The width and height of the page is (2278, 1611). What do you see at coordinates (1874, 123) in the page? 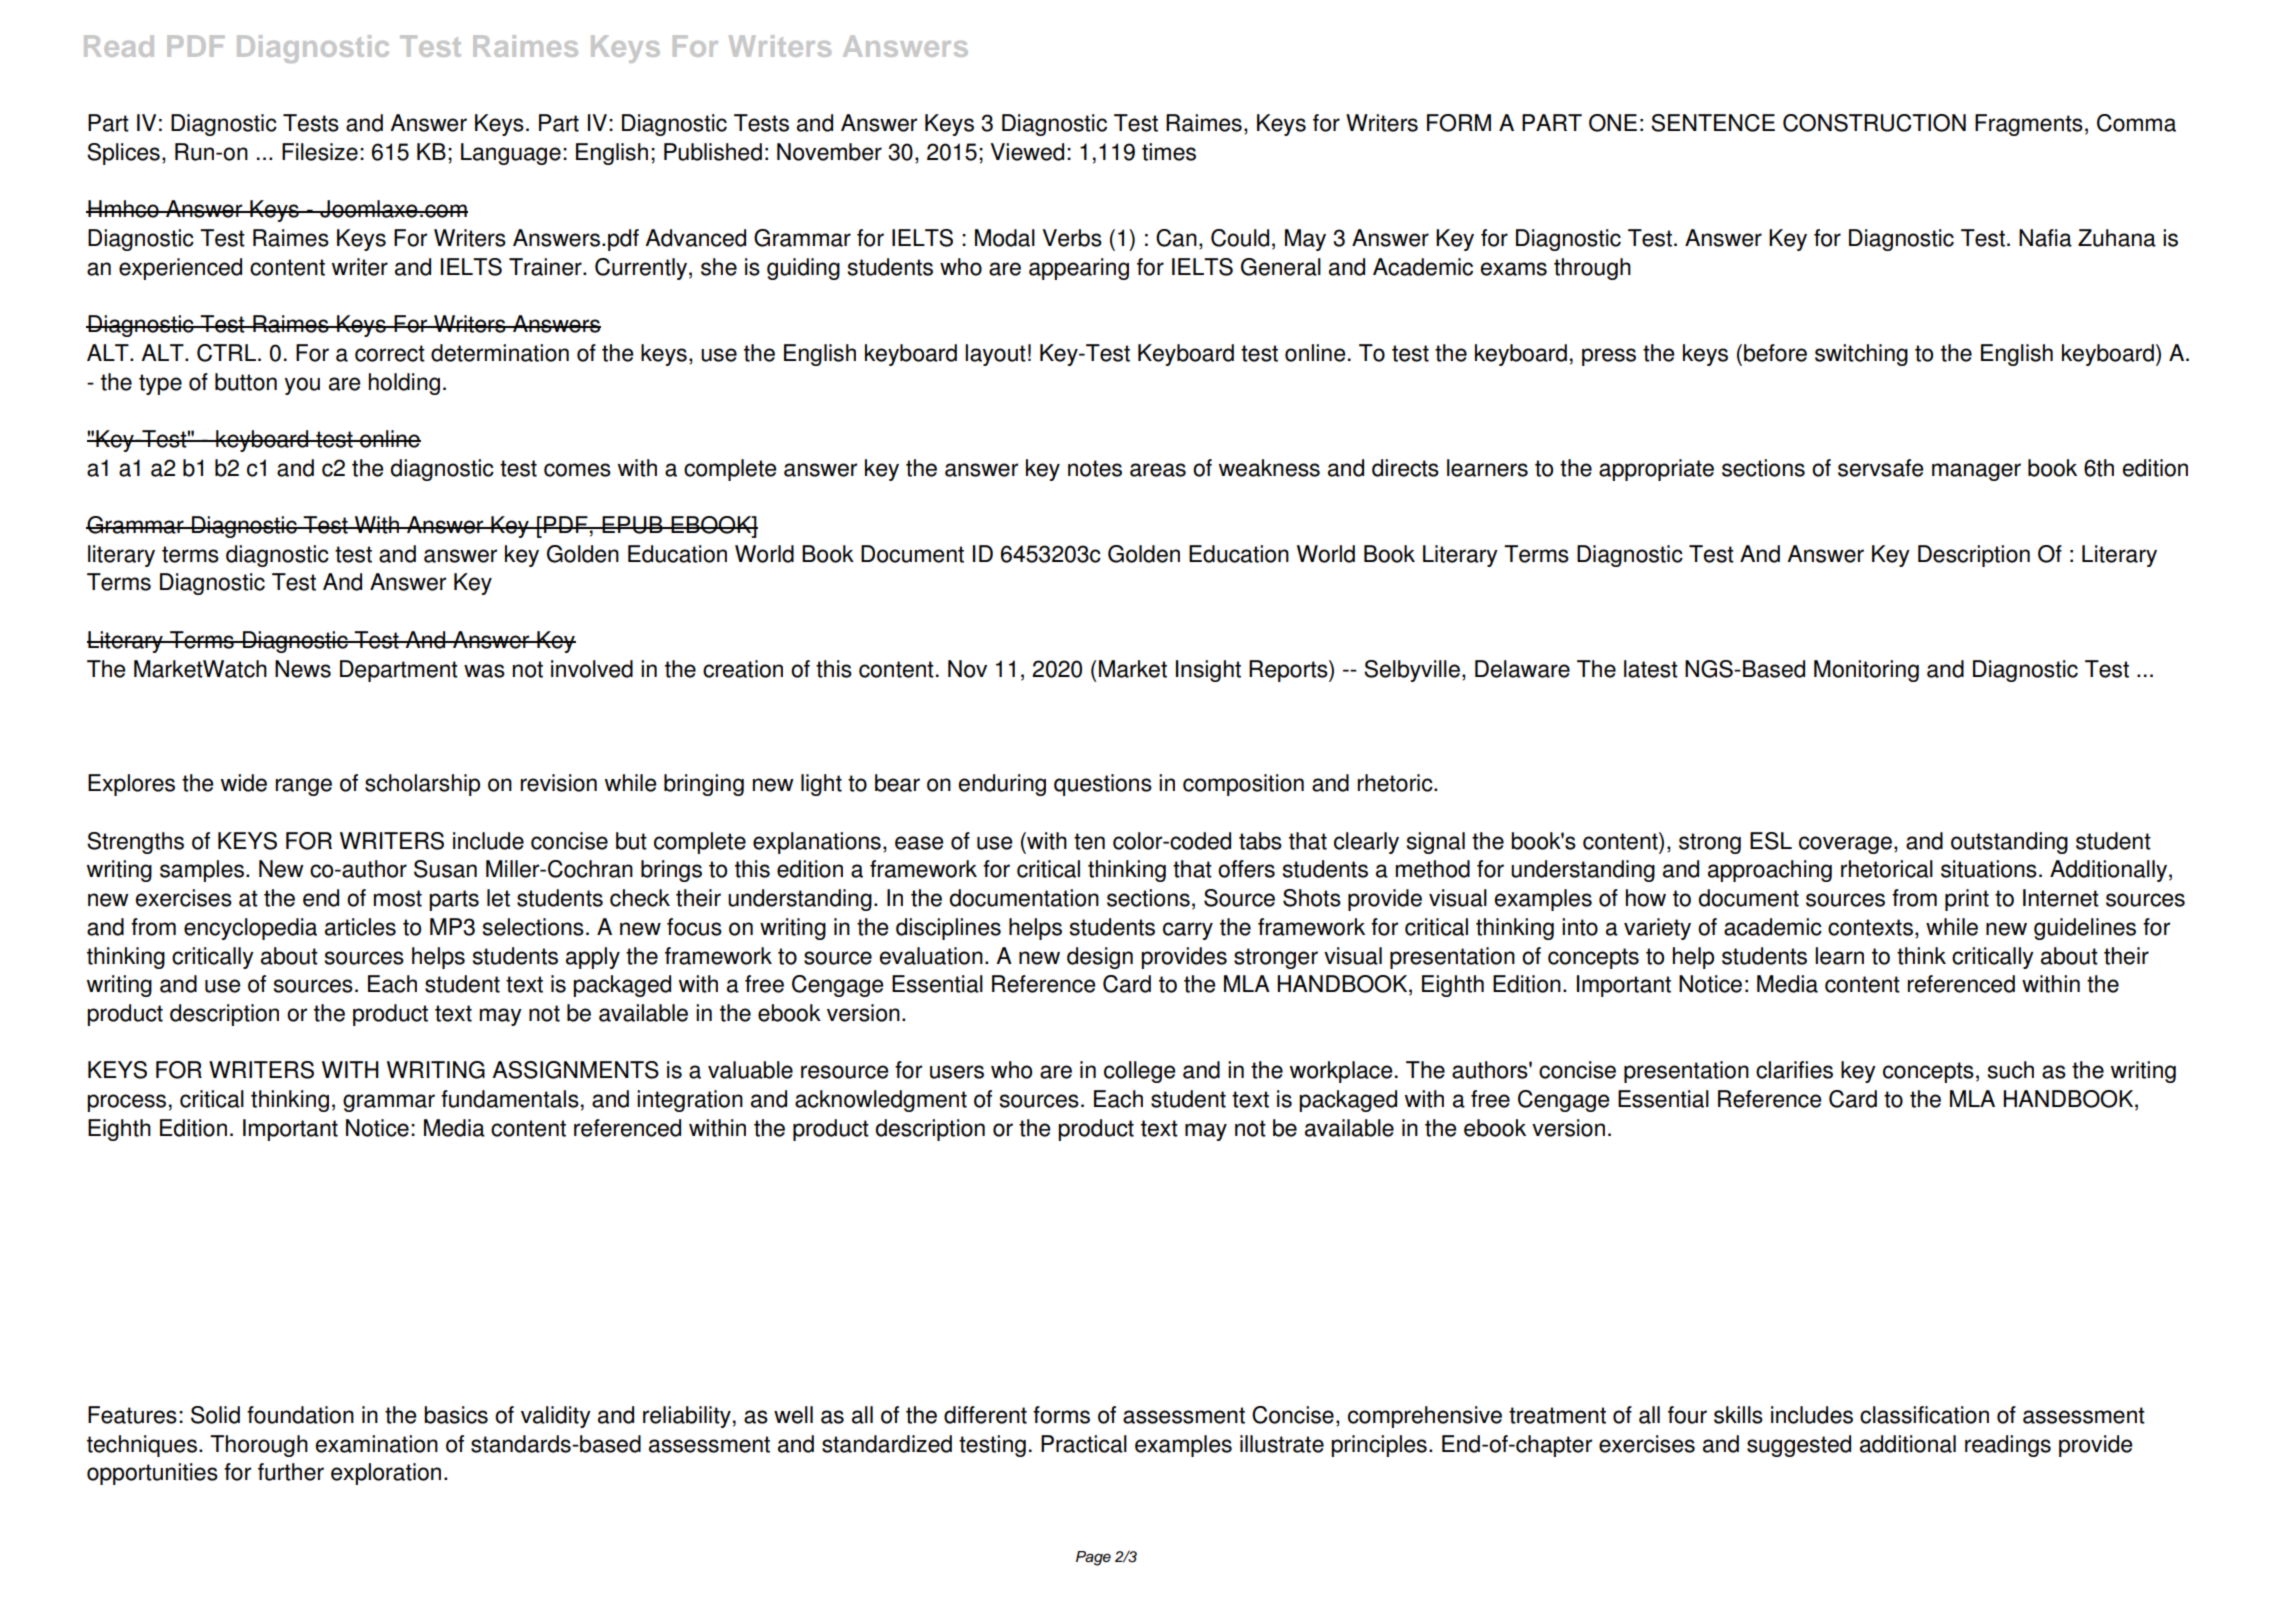
I see `CONSTRUCTION` at bounding box center [1874, 123].
